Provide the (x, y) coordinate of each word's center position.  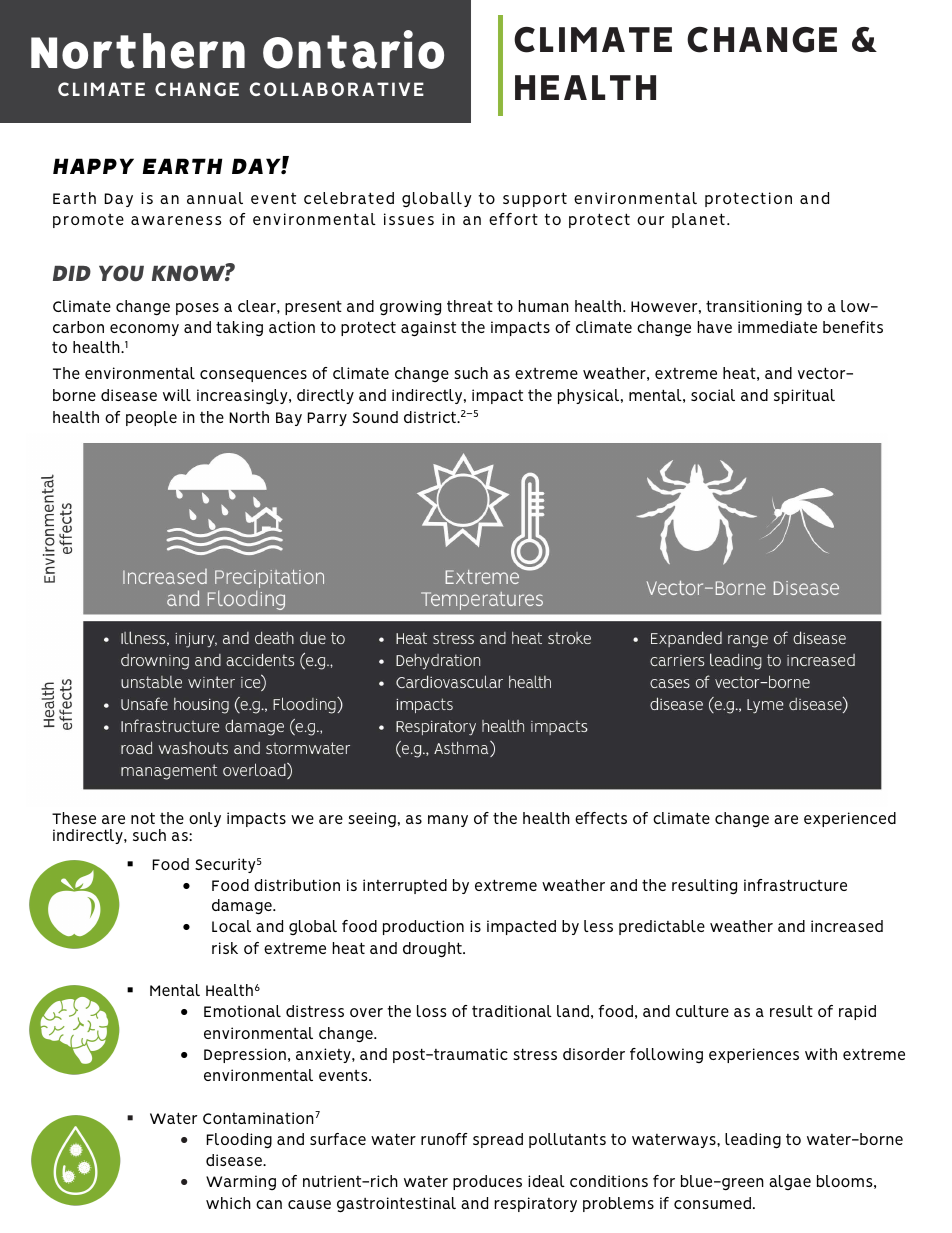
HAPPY (93, 166)
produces (487, 1182)
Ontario (353, 49)
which (228, 1203)
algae (790, 1182)
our (650, 220)
